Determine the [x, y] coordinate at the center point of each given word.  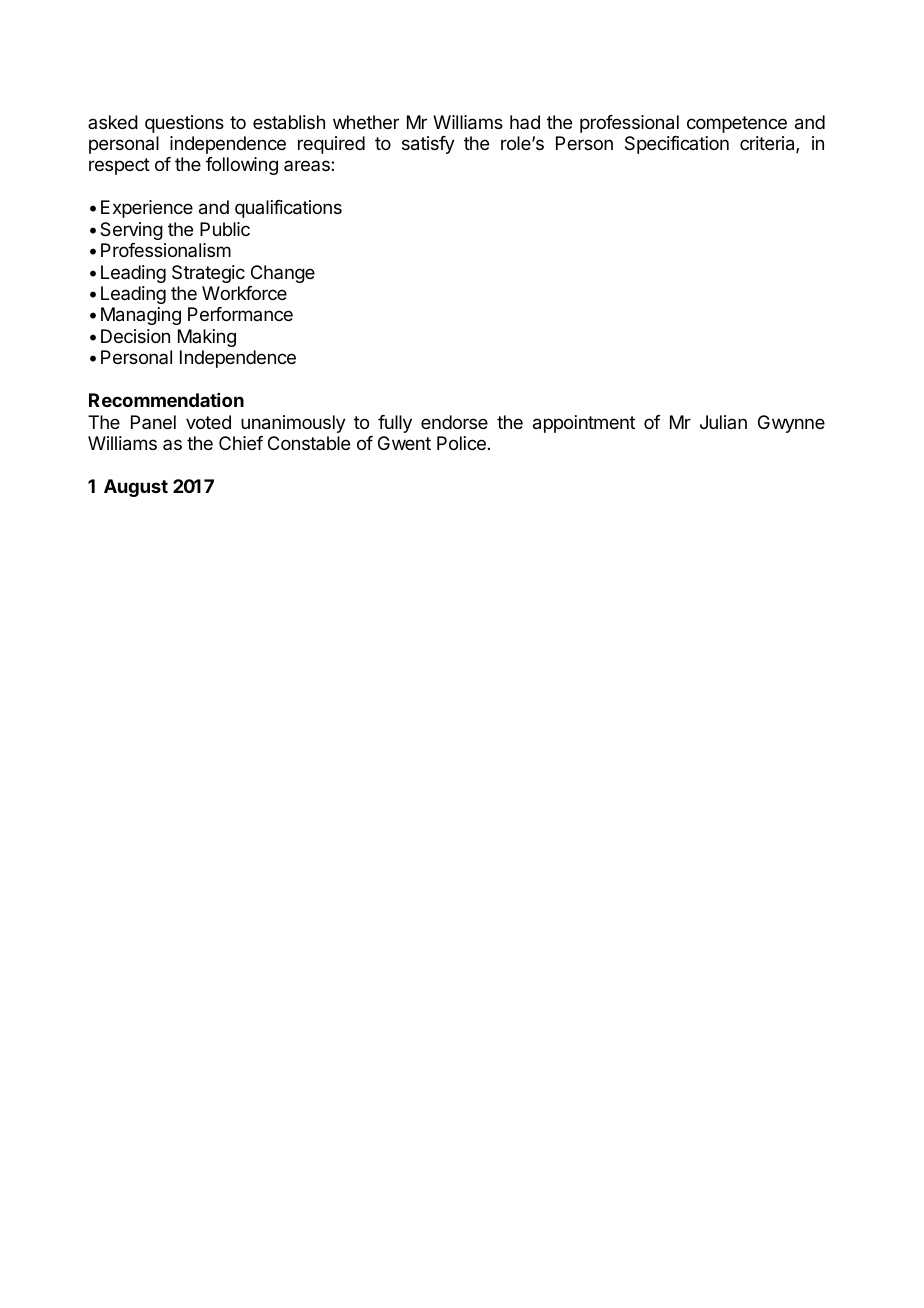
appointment [584, 424]
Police [461, 443]
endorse [454, 422]
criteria [768, 144]
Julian [723, 422]
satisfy [428, 145]
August [136, 488]
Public [225, 229]
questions [184, 124]
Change [283, 274]
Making [207, 338]
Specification [677, 145]
